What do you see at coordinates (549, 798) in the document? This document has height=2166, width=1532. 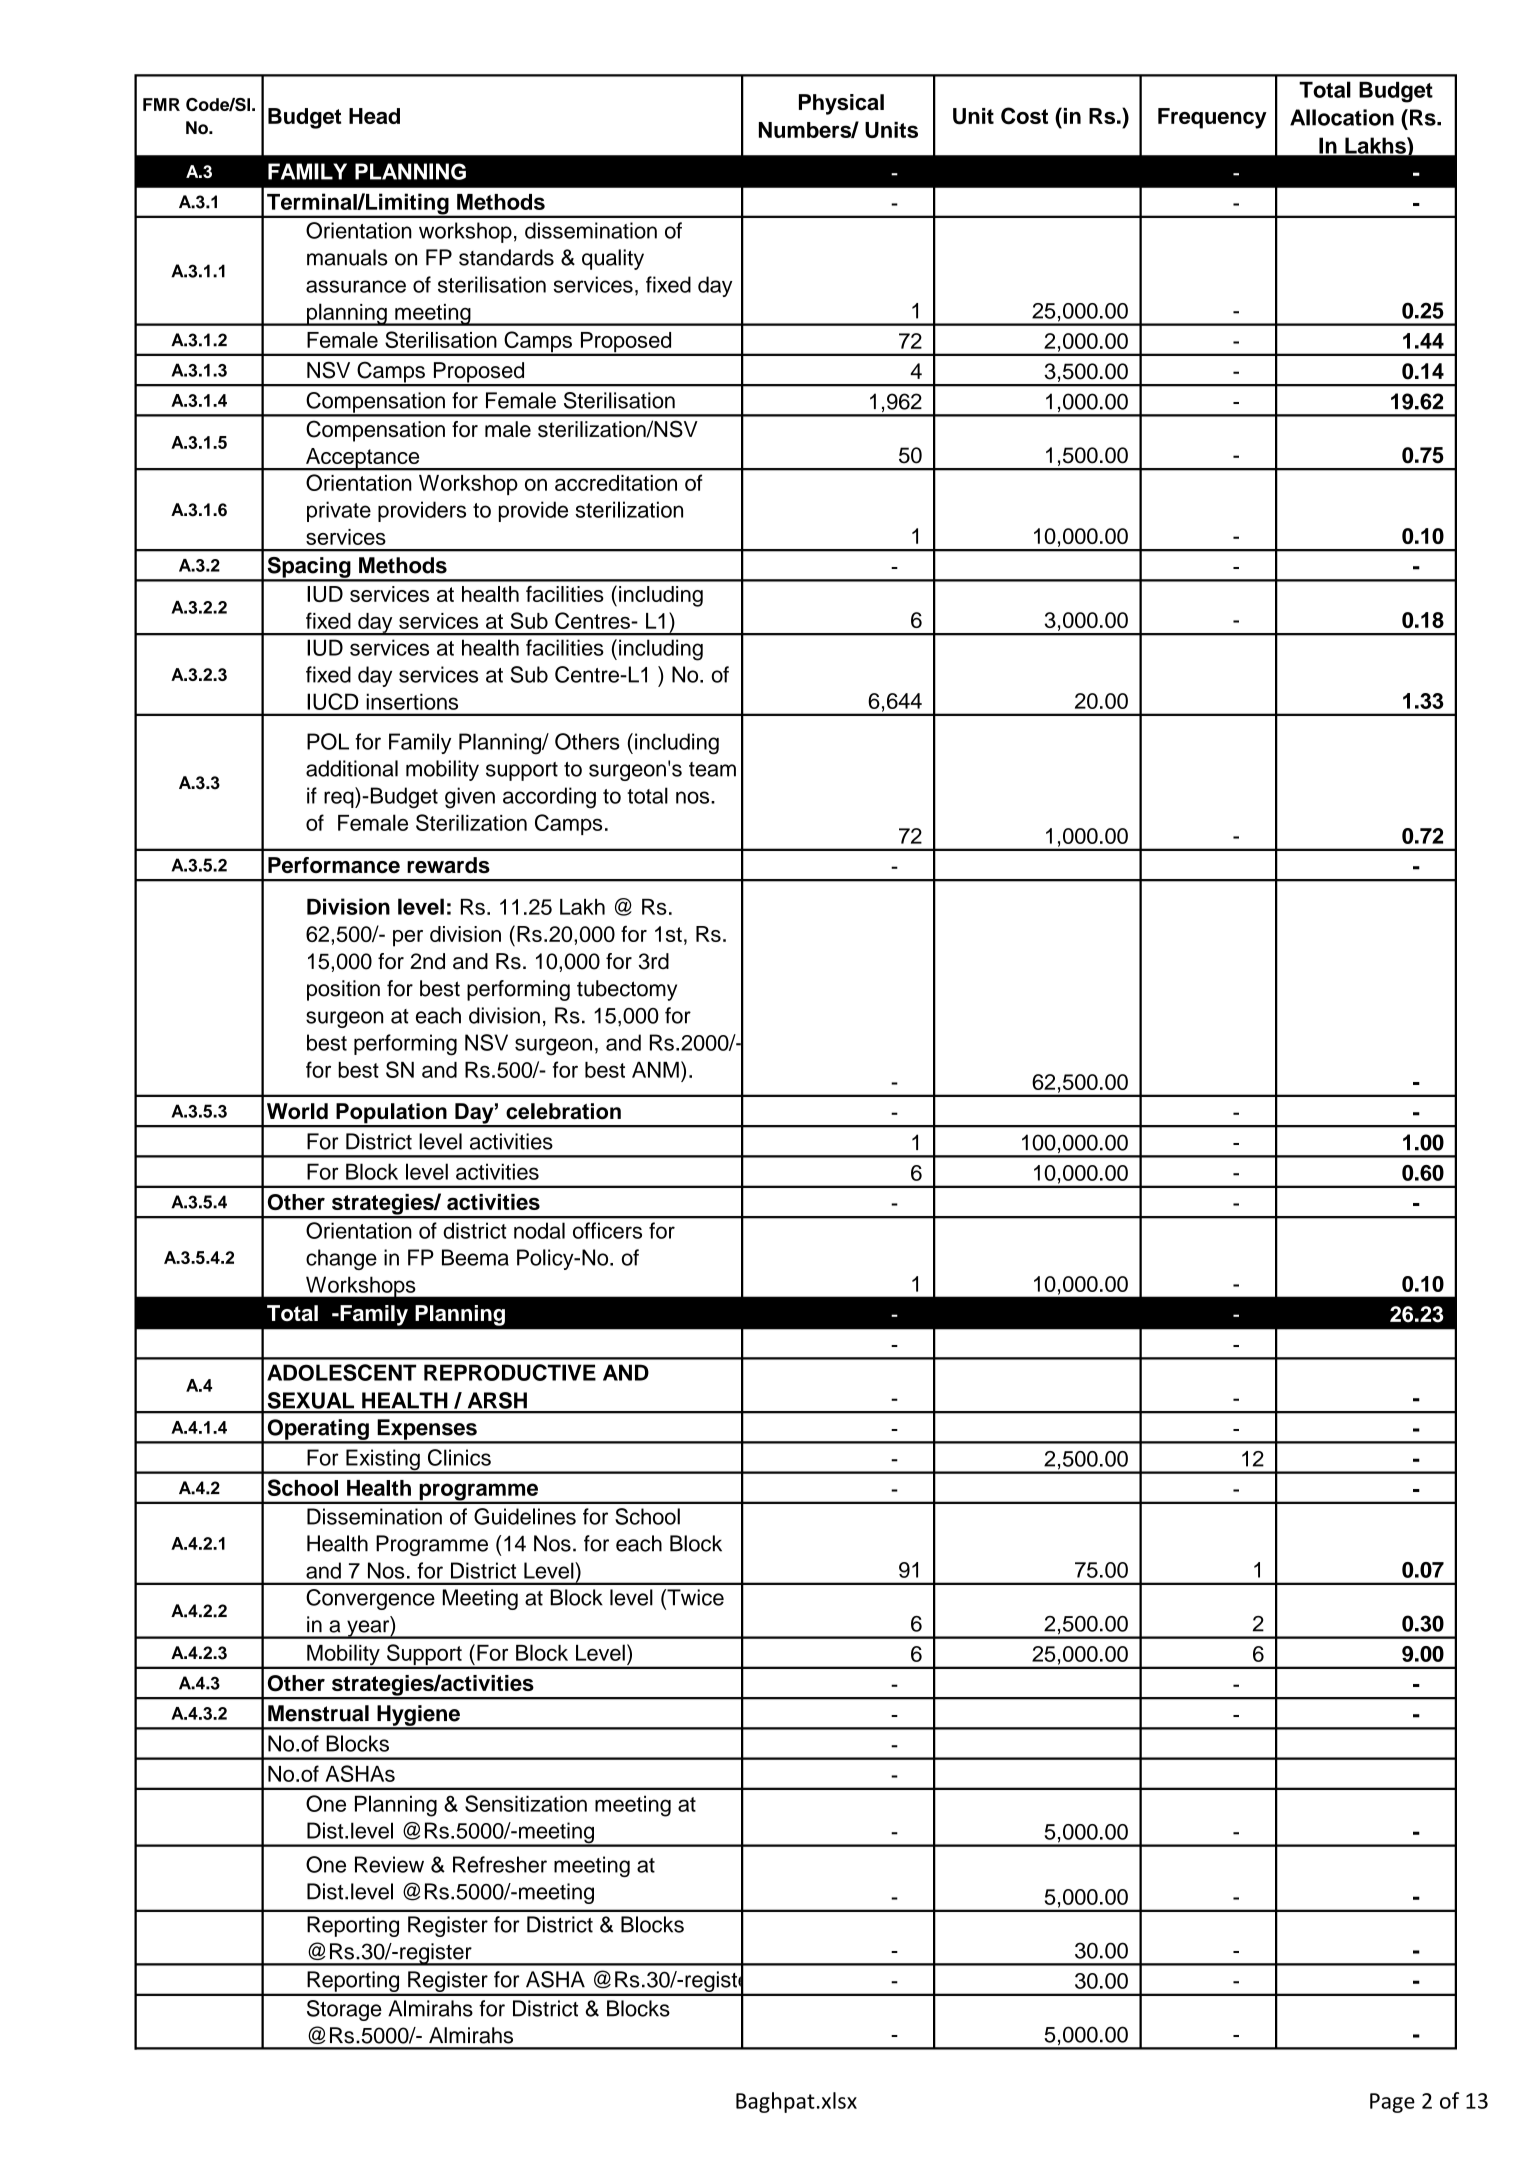 I see `according` at bounding box center [549, 798].
